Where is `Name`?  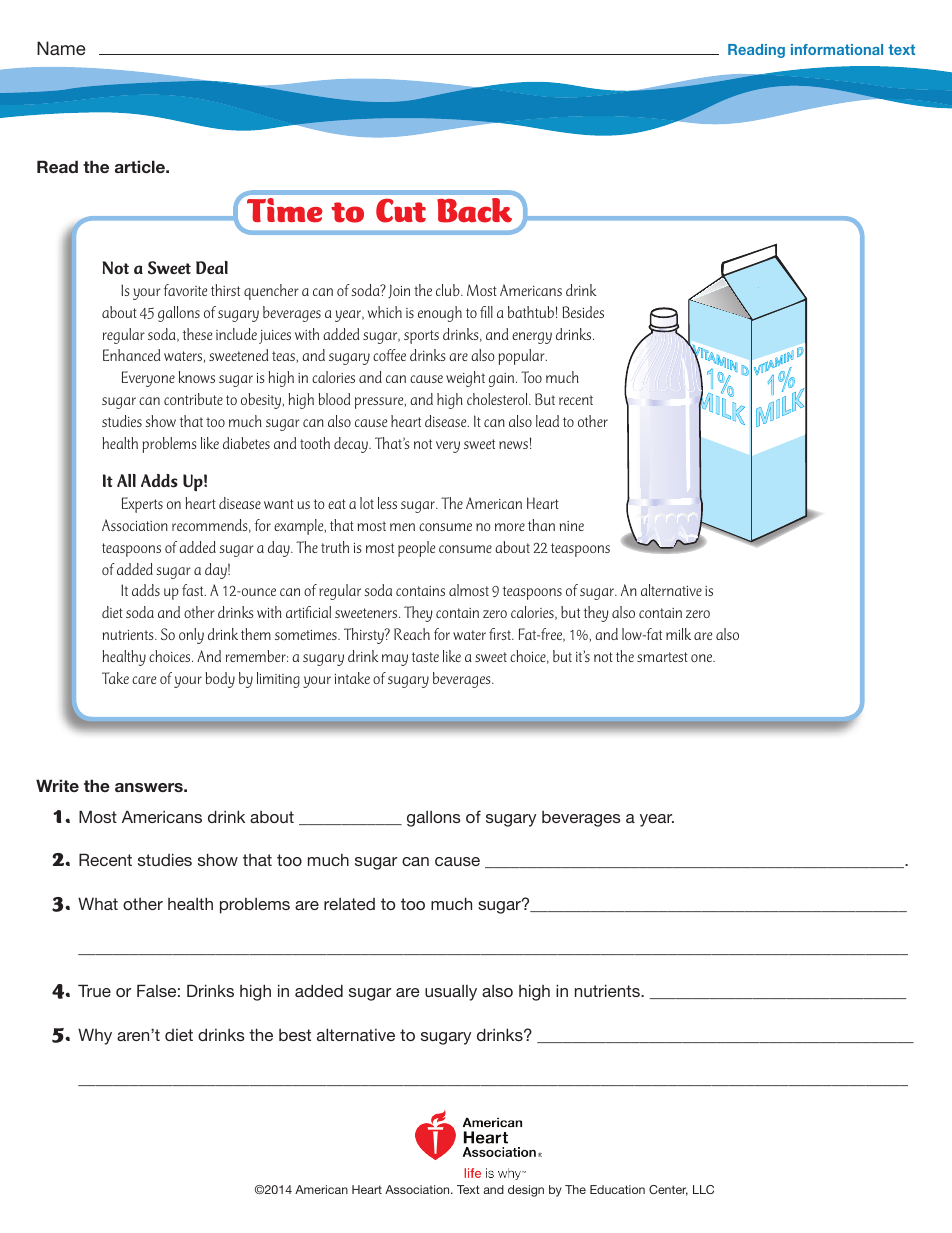 Name is located at coordinates (61, 48).
